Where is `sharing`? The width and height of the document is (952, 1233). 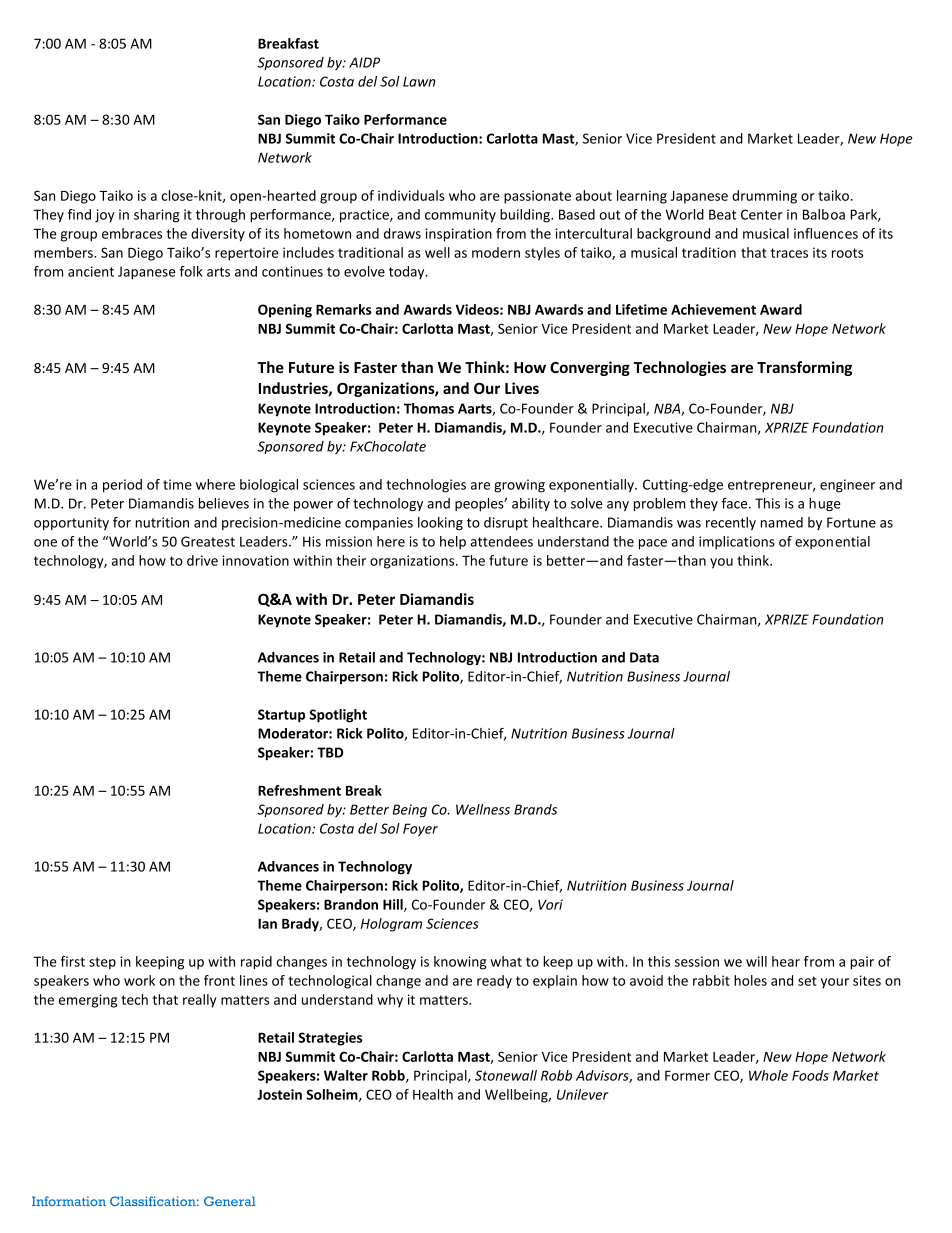
sharing is located at coordinates (157, 216).
